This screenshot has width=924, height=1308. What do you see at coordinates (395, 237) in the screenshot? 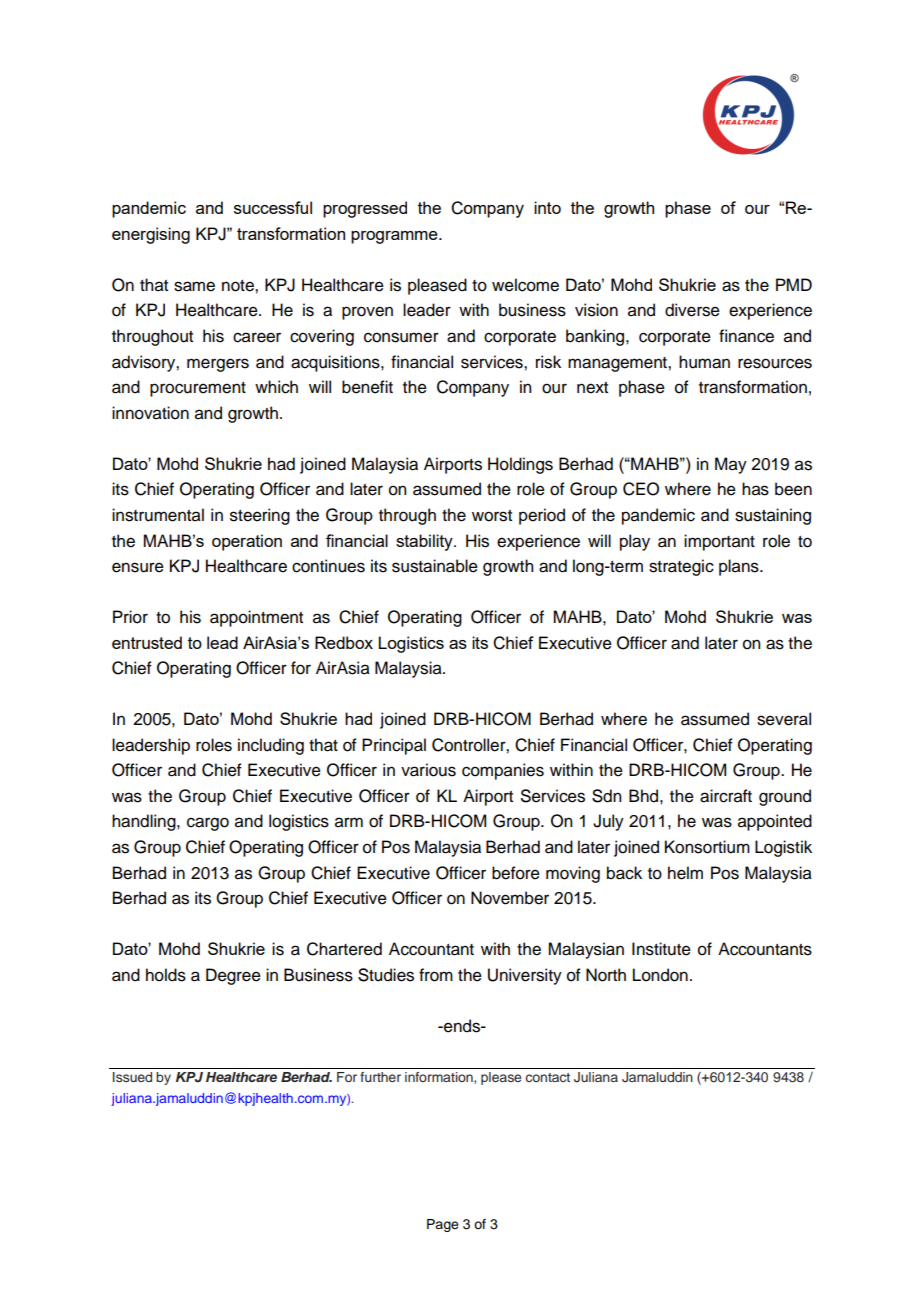
I see `programme` at bounding box center [395, 237].
